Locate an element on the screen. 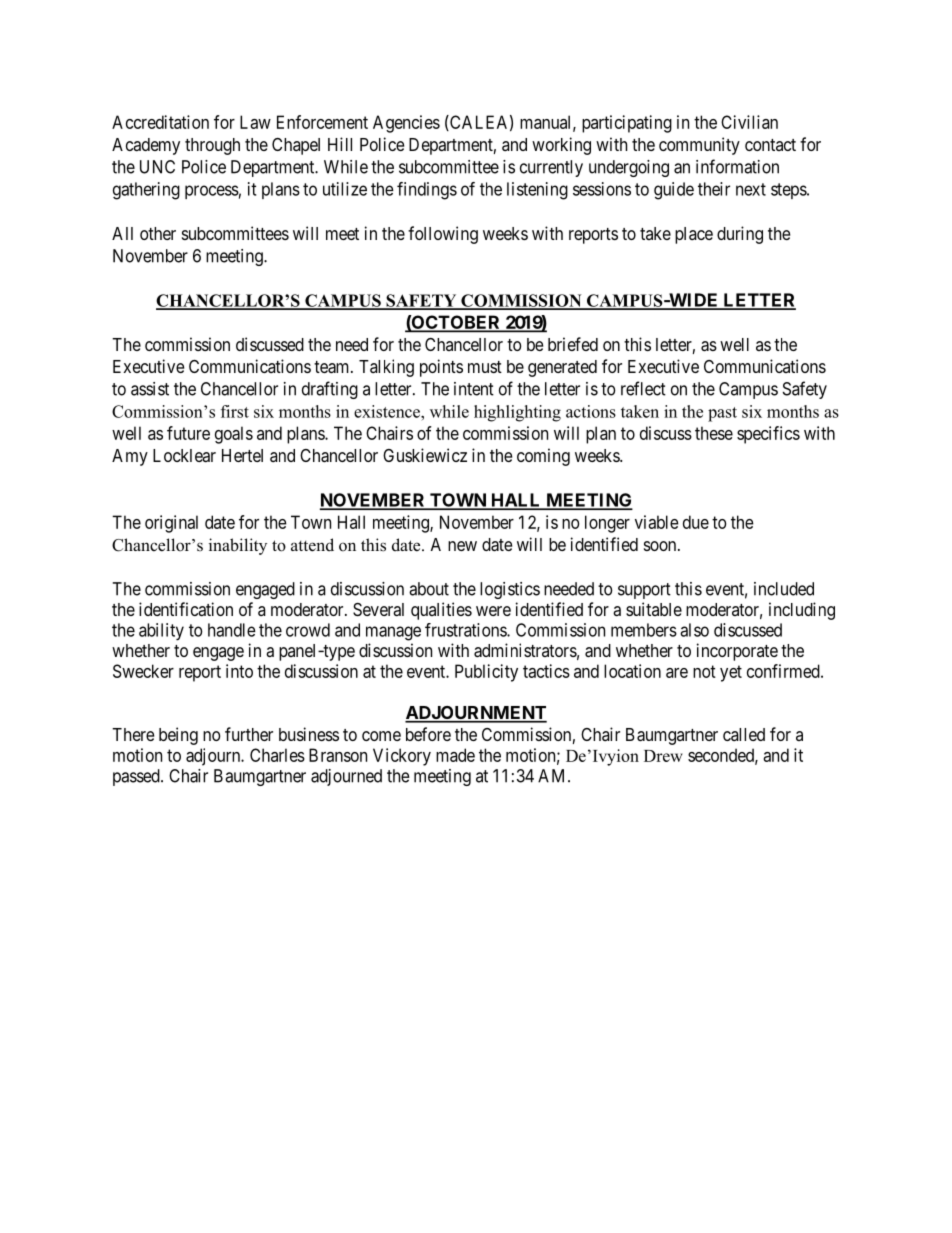 The width and height of the screenshot is (952, 1233). made is located at coordinates (455, 755).
